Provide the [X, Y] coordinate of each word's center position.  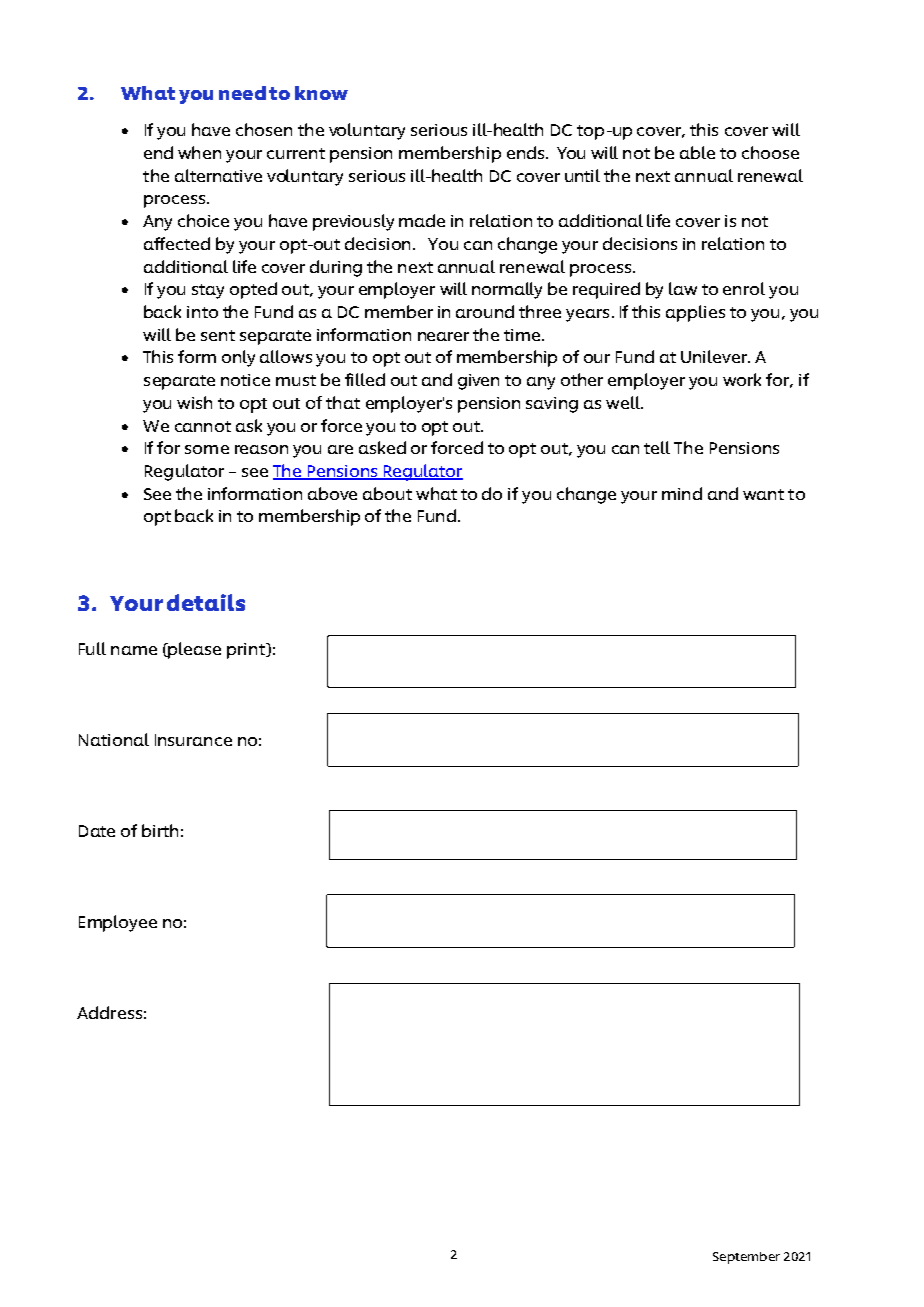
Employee [118, 923]
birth [160, 830]
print [247, 651]
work [742, 379]
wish [194, 402]
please [194, 650]
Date [97, 831]
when [199, 152]
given [478, 382]
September [746, 1258]
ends [527, 152]
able [697, 152]
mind [682, 493]
